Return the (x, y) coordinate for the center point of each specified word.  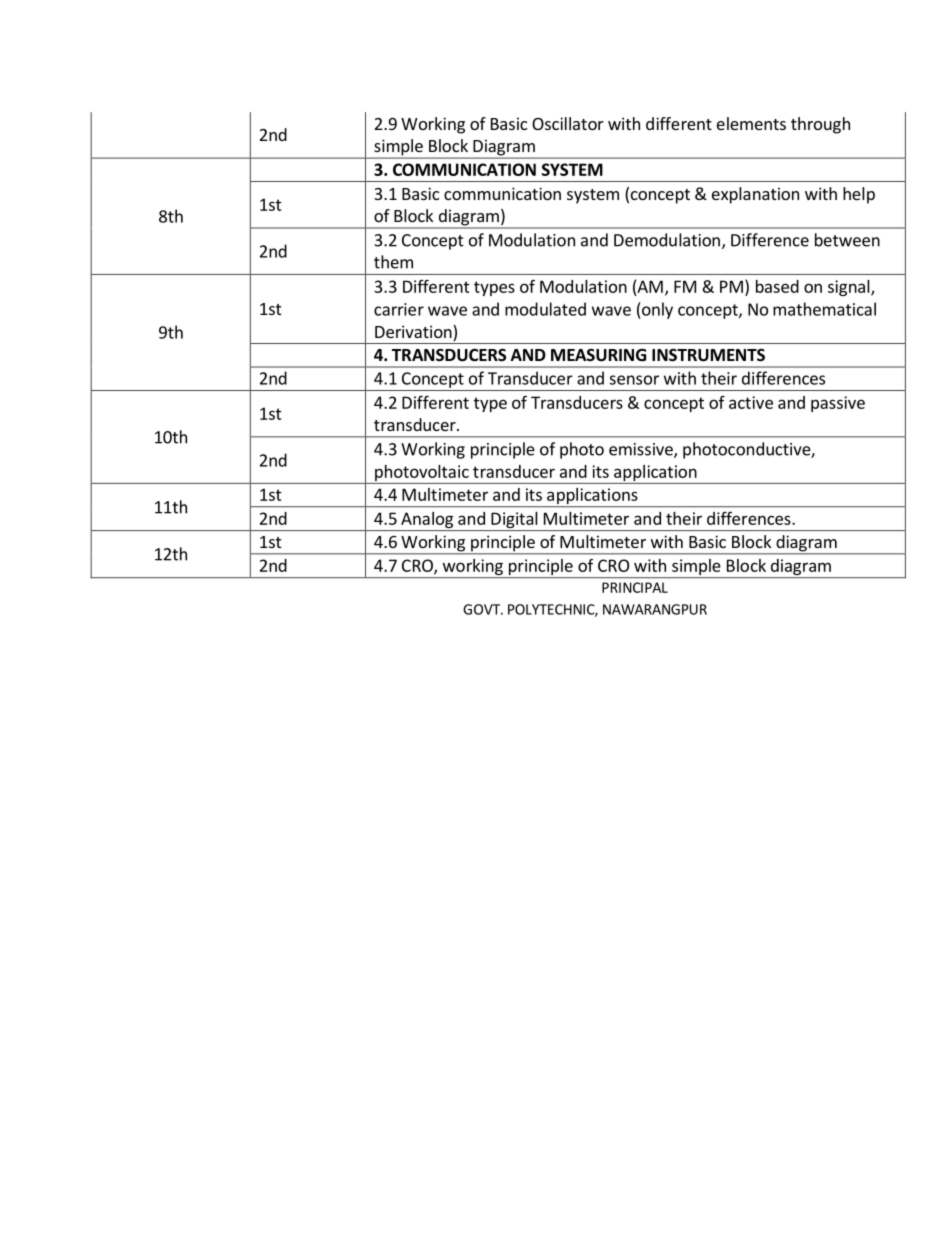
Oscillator (568, 123)
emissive (642, 450)
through (820, 125)
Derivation (414, 331)
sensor (634, 380)
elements (751, 123)
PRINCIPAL (635, 587)
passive (838, 404)
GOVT (483, 609)
